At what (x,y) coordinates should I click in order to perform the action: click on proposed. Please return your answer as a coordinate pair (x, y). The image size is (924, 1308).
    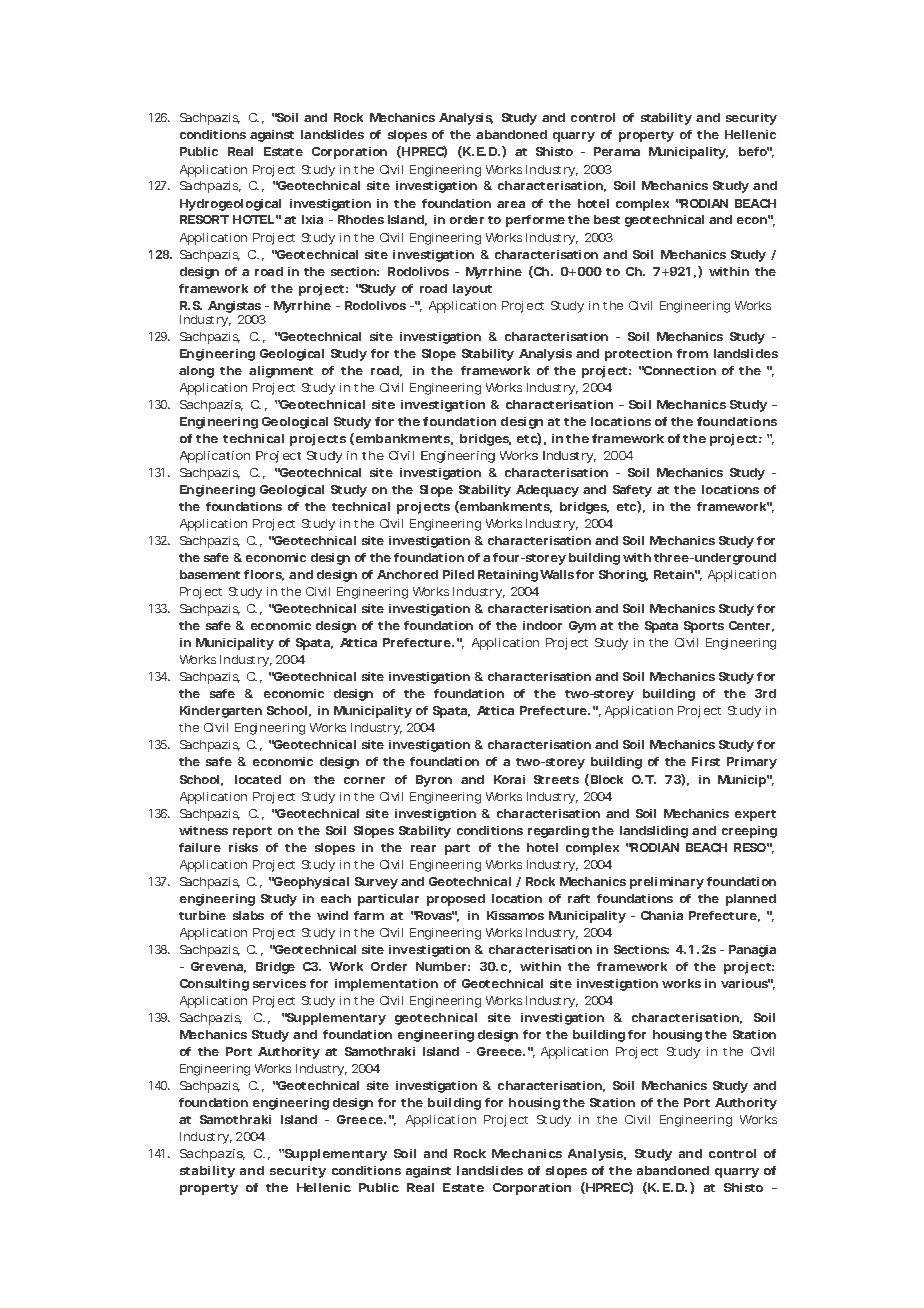
    Looking at the image, I should click on (456, 900).
